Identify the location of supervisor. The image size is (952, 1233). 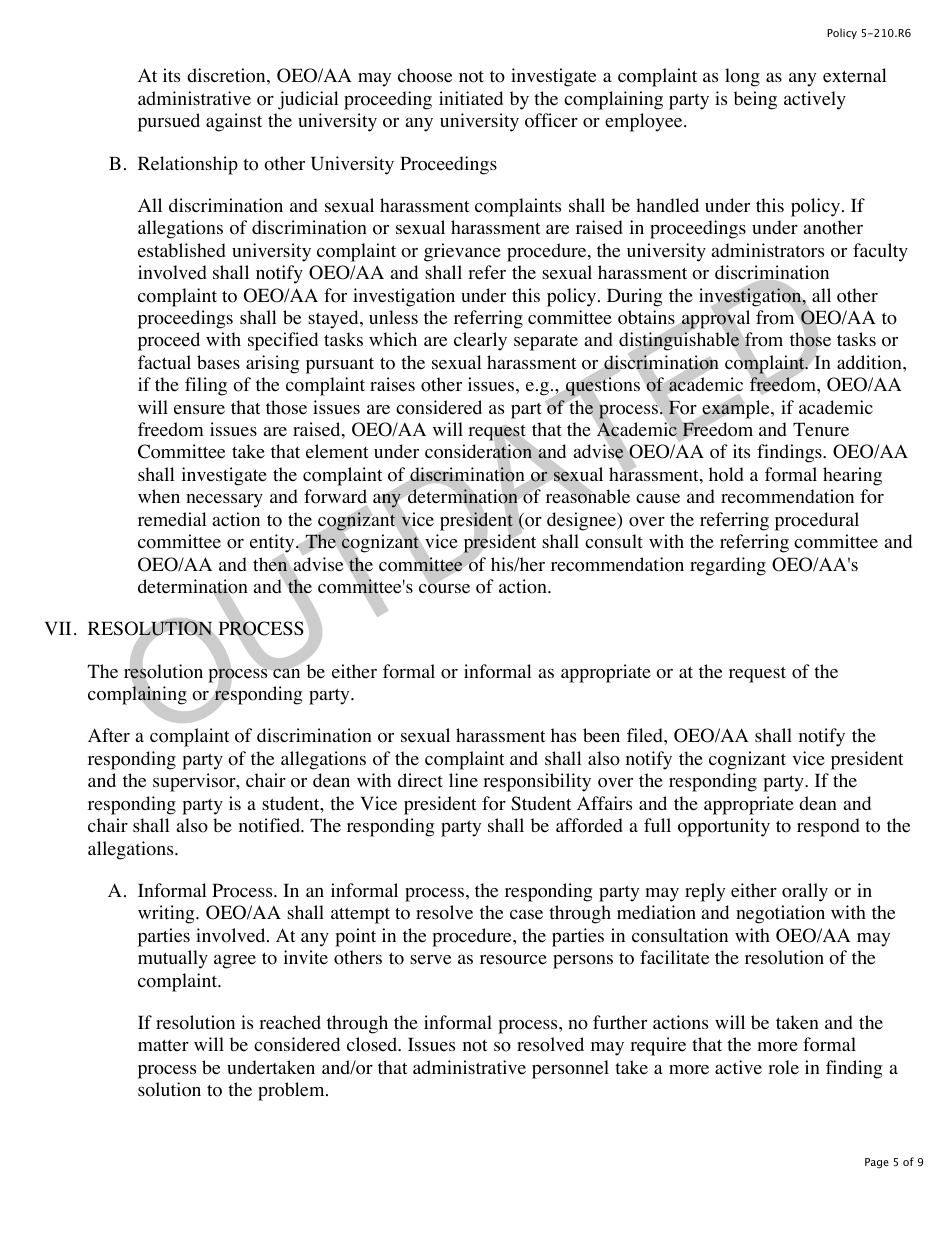
(195, 782).
